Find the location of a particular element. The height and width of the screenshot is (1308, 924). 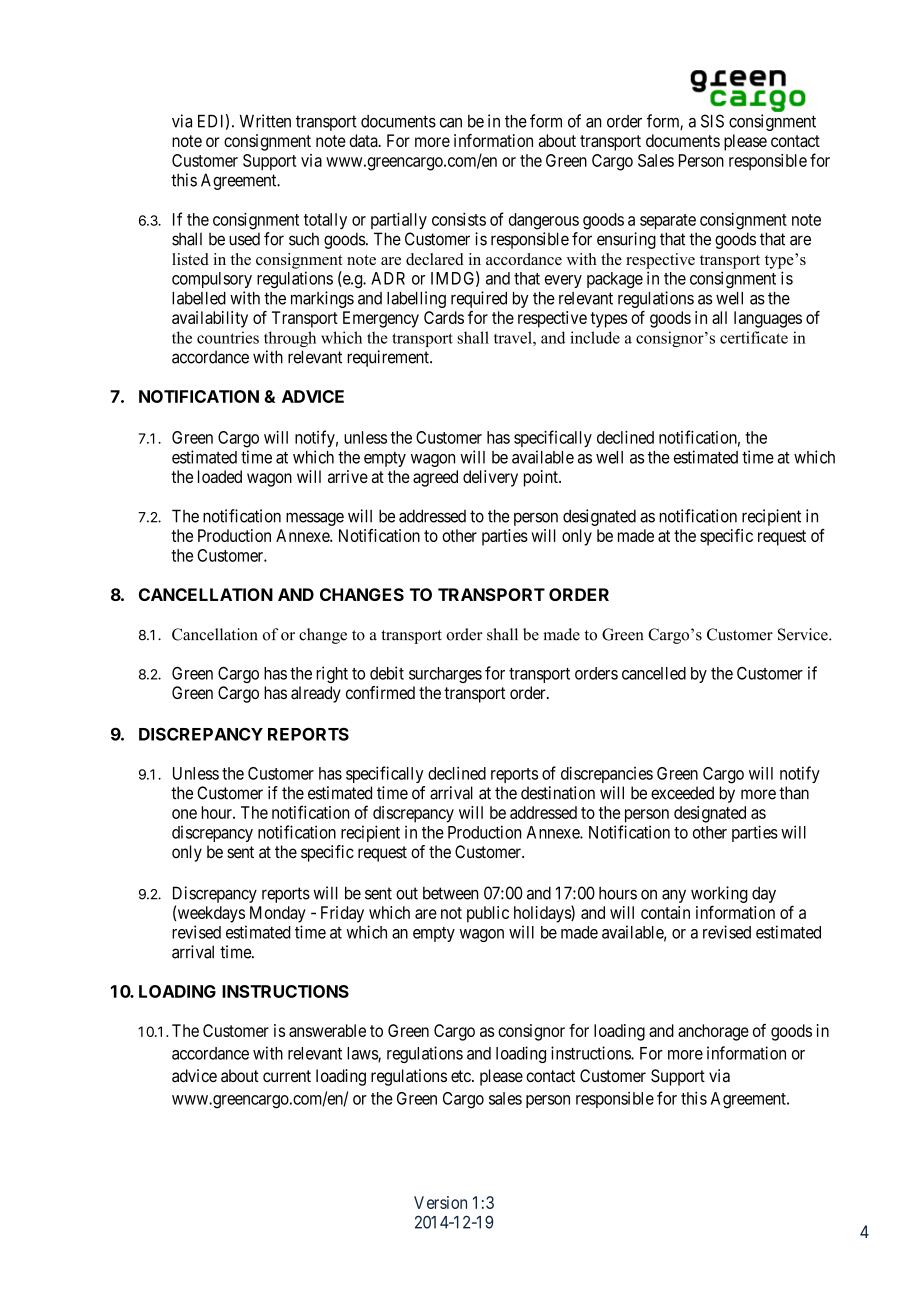

Monday is located at coordinates (278, 914).
